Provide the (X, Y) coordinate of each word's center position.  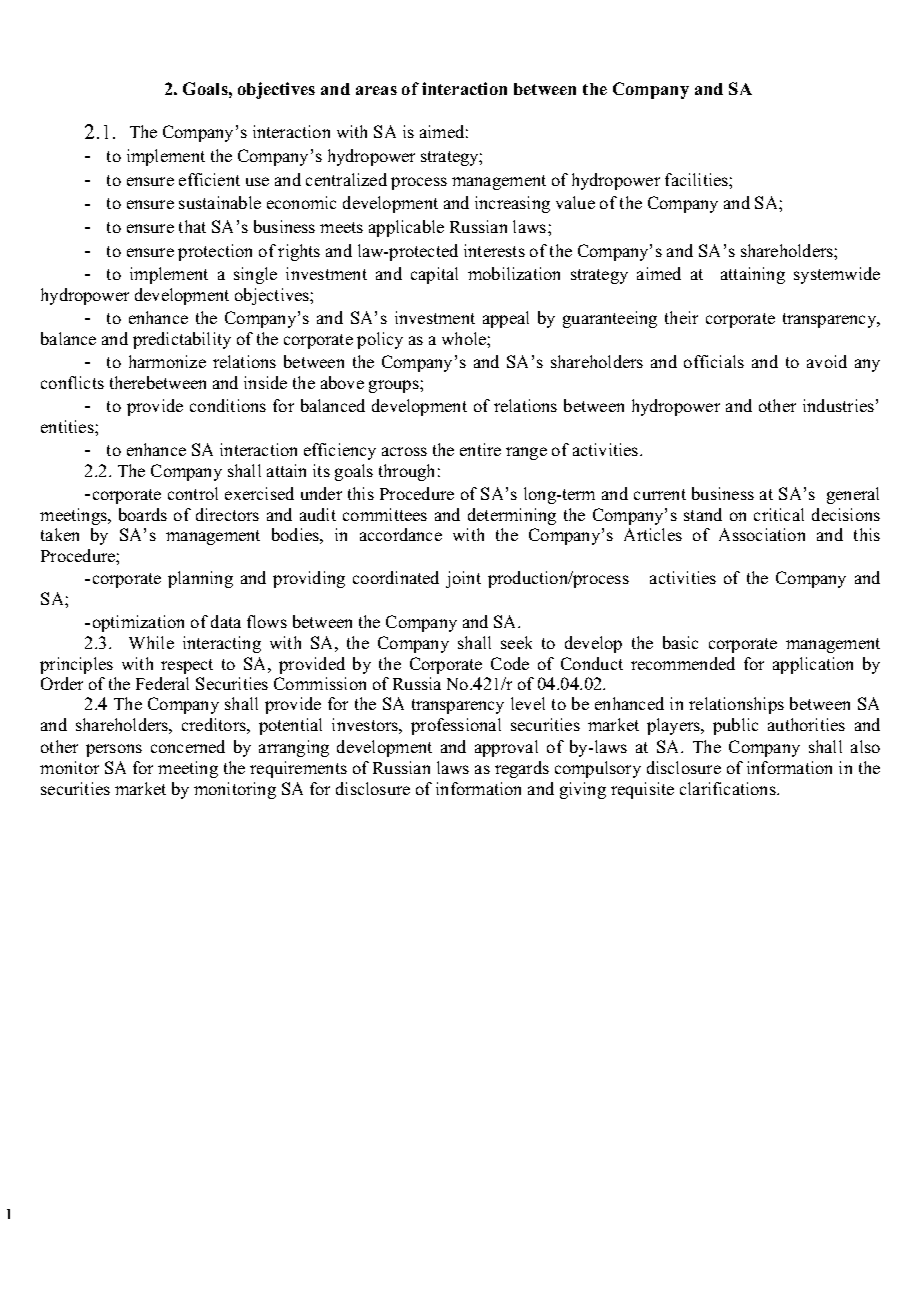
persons (114, 750)
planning (200, 579)
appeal (506, 319)
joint (463, 579)
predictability (182, 340)
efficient (209, 179)
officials (714, 361)
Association (762, 534)
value (575, 202)
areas (376, 90)
